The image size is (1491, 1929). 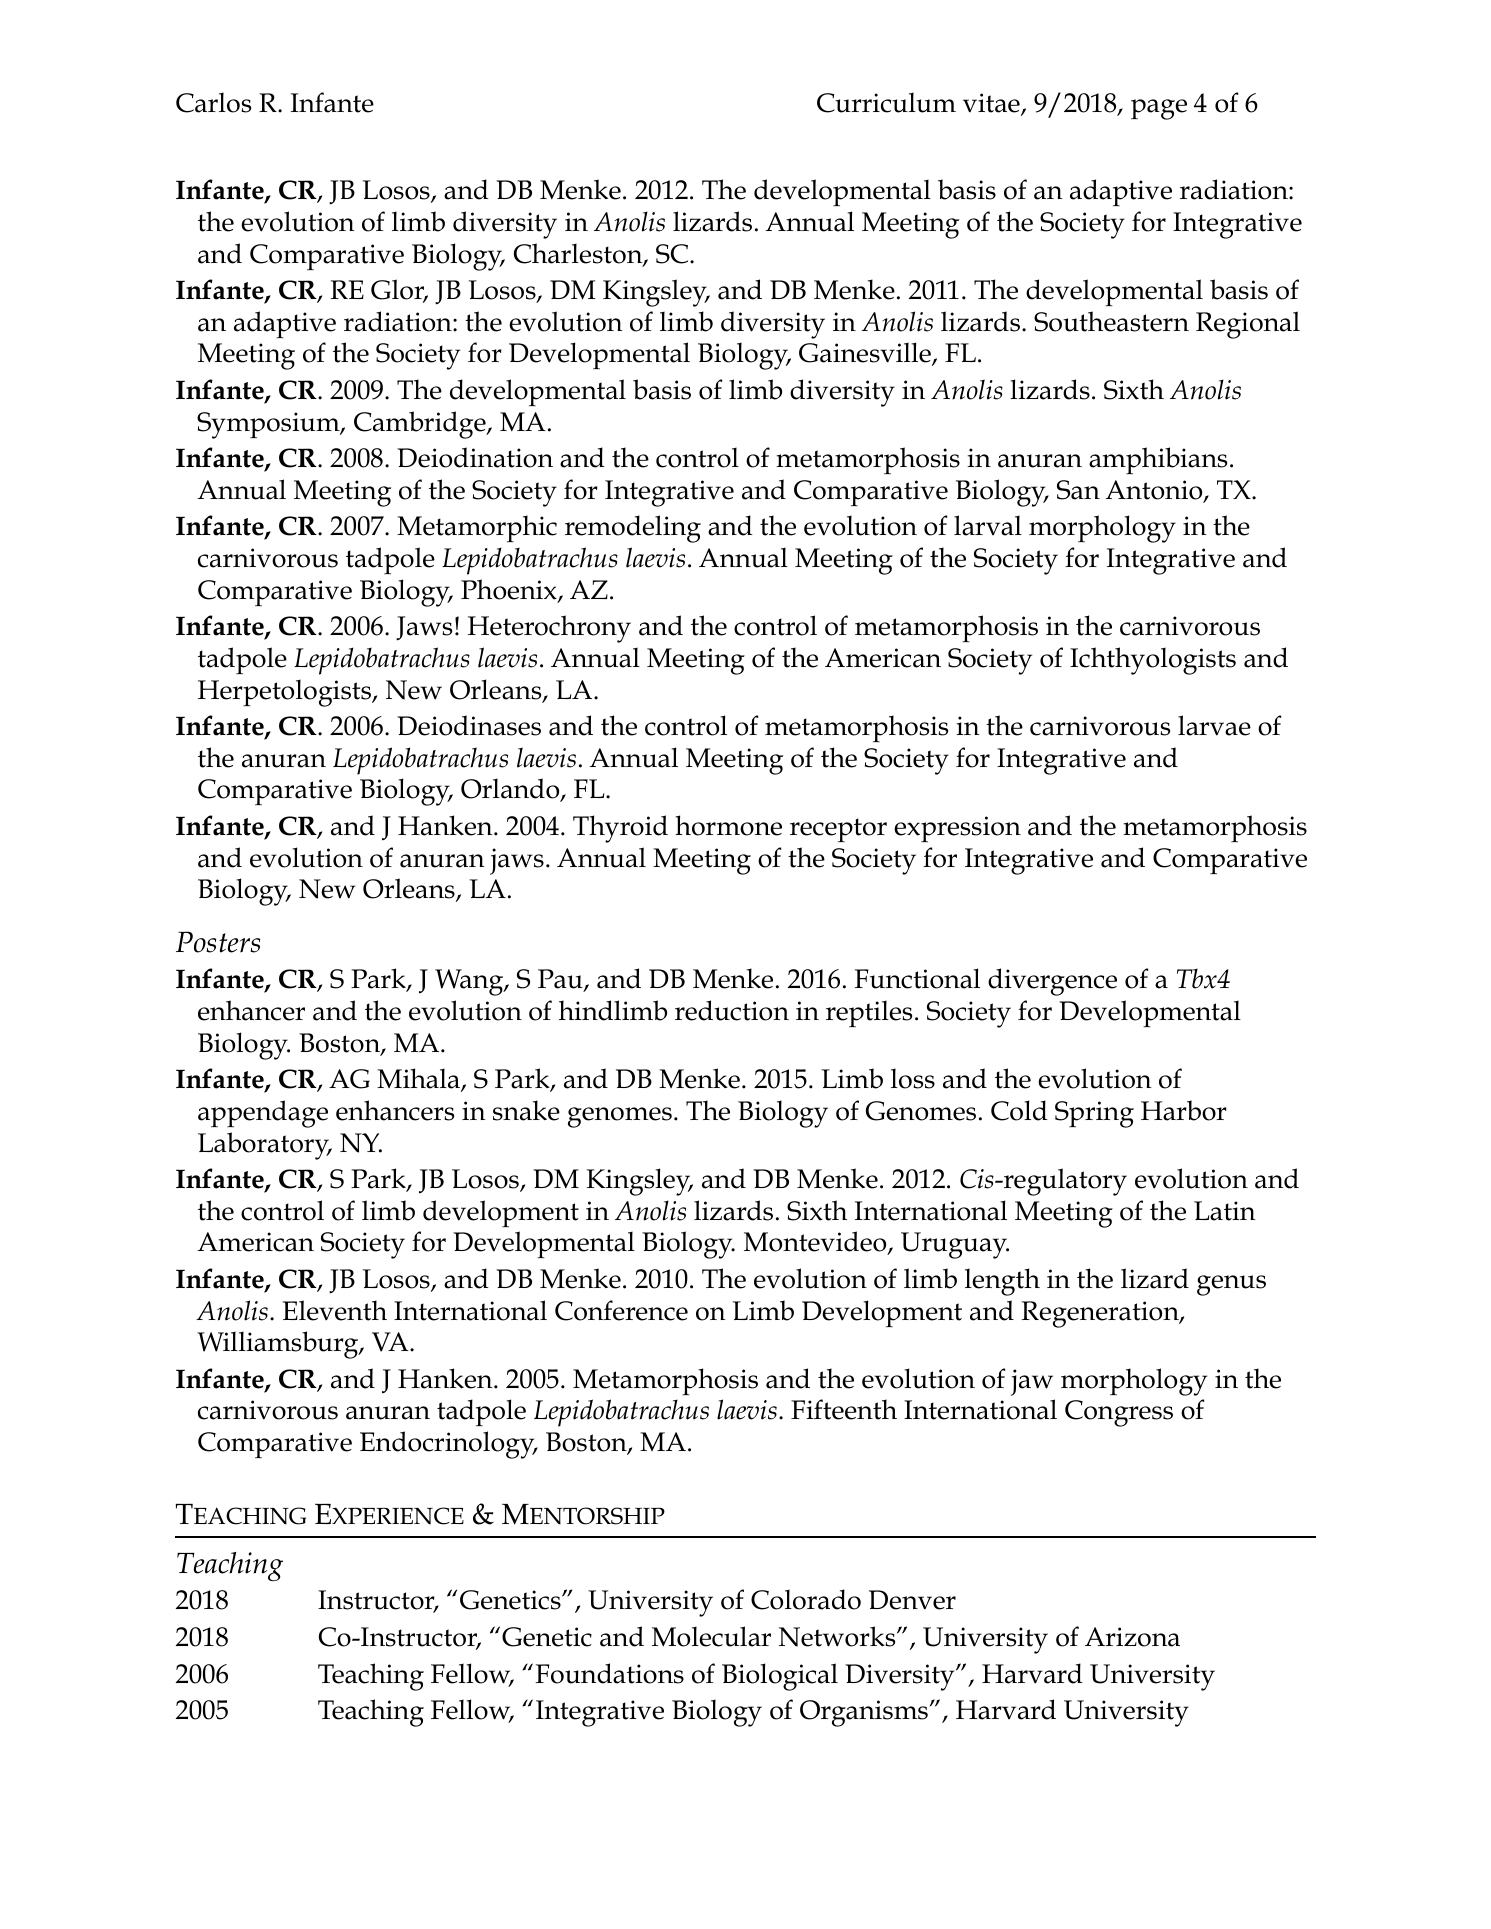 I want to click on Phoenix, so click(x=510, y=590).
